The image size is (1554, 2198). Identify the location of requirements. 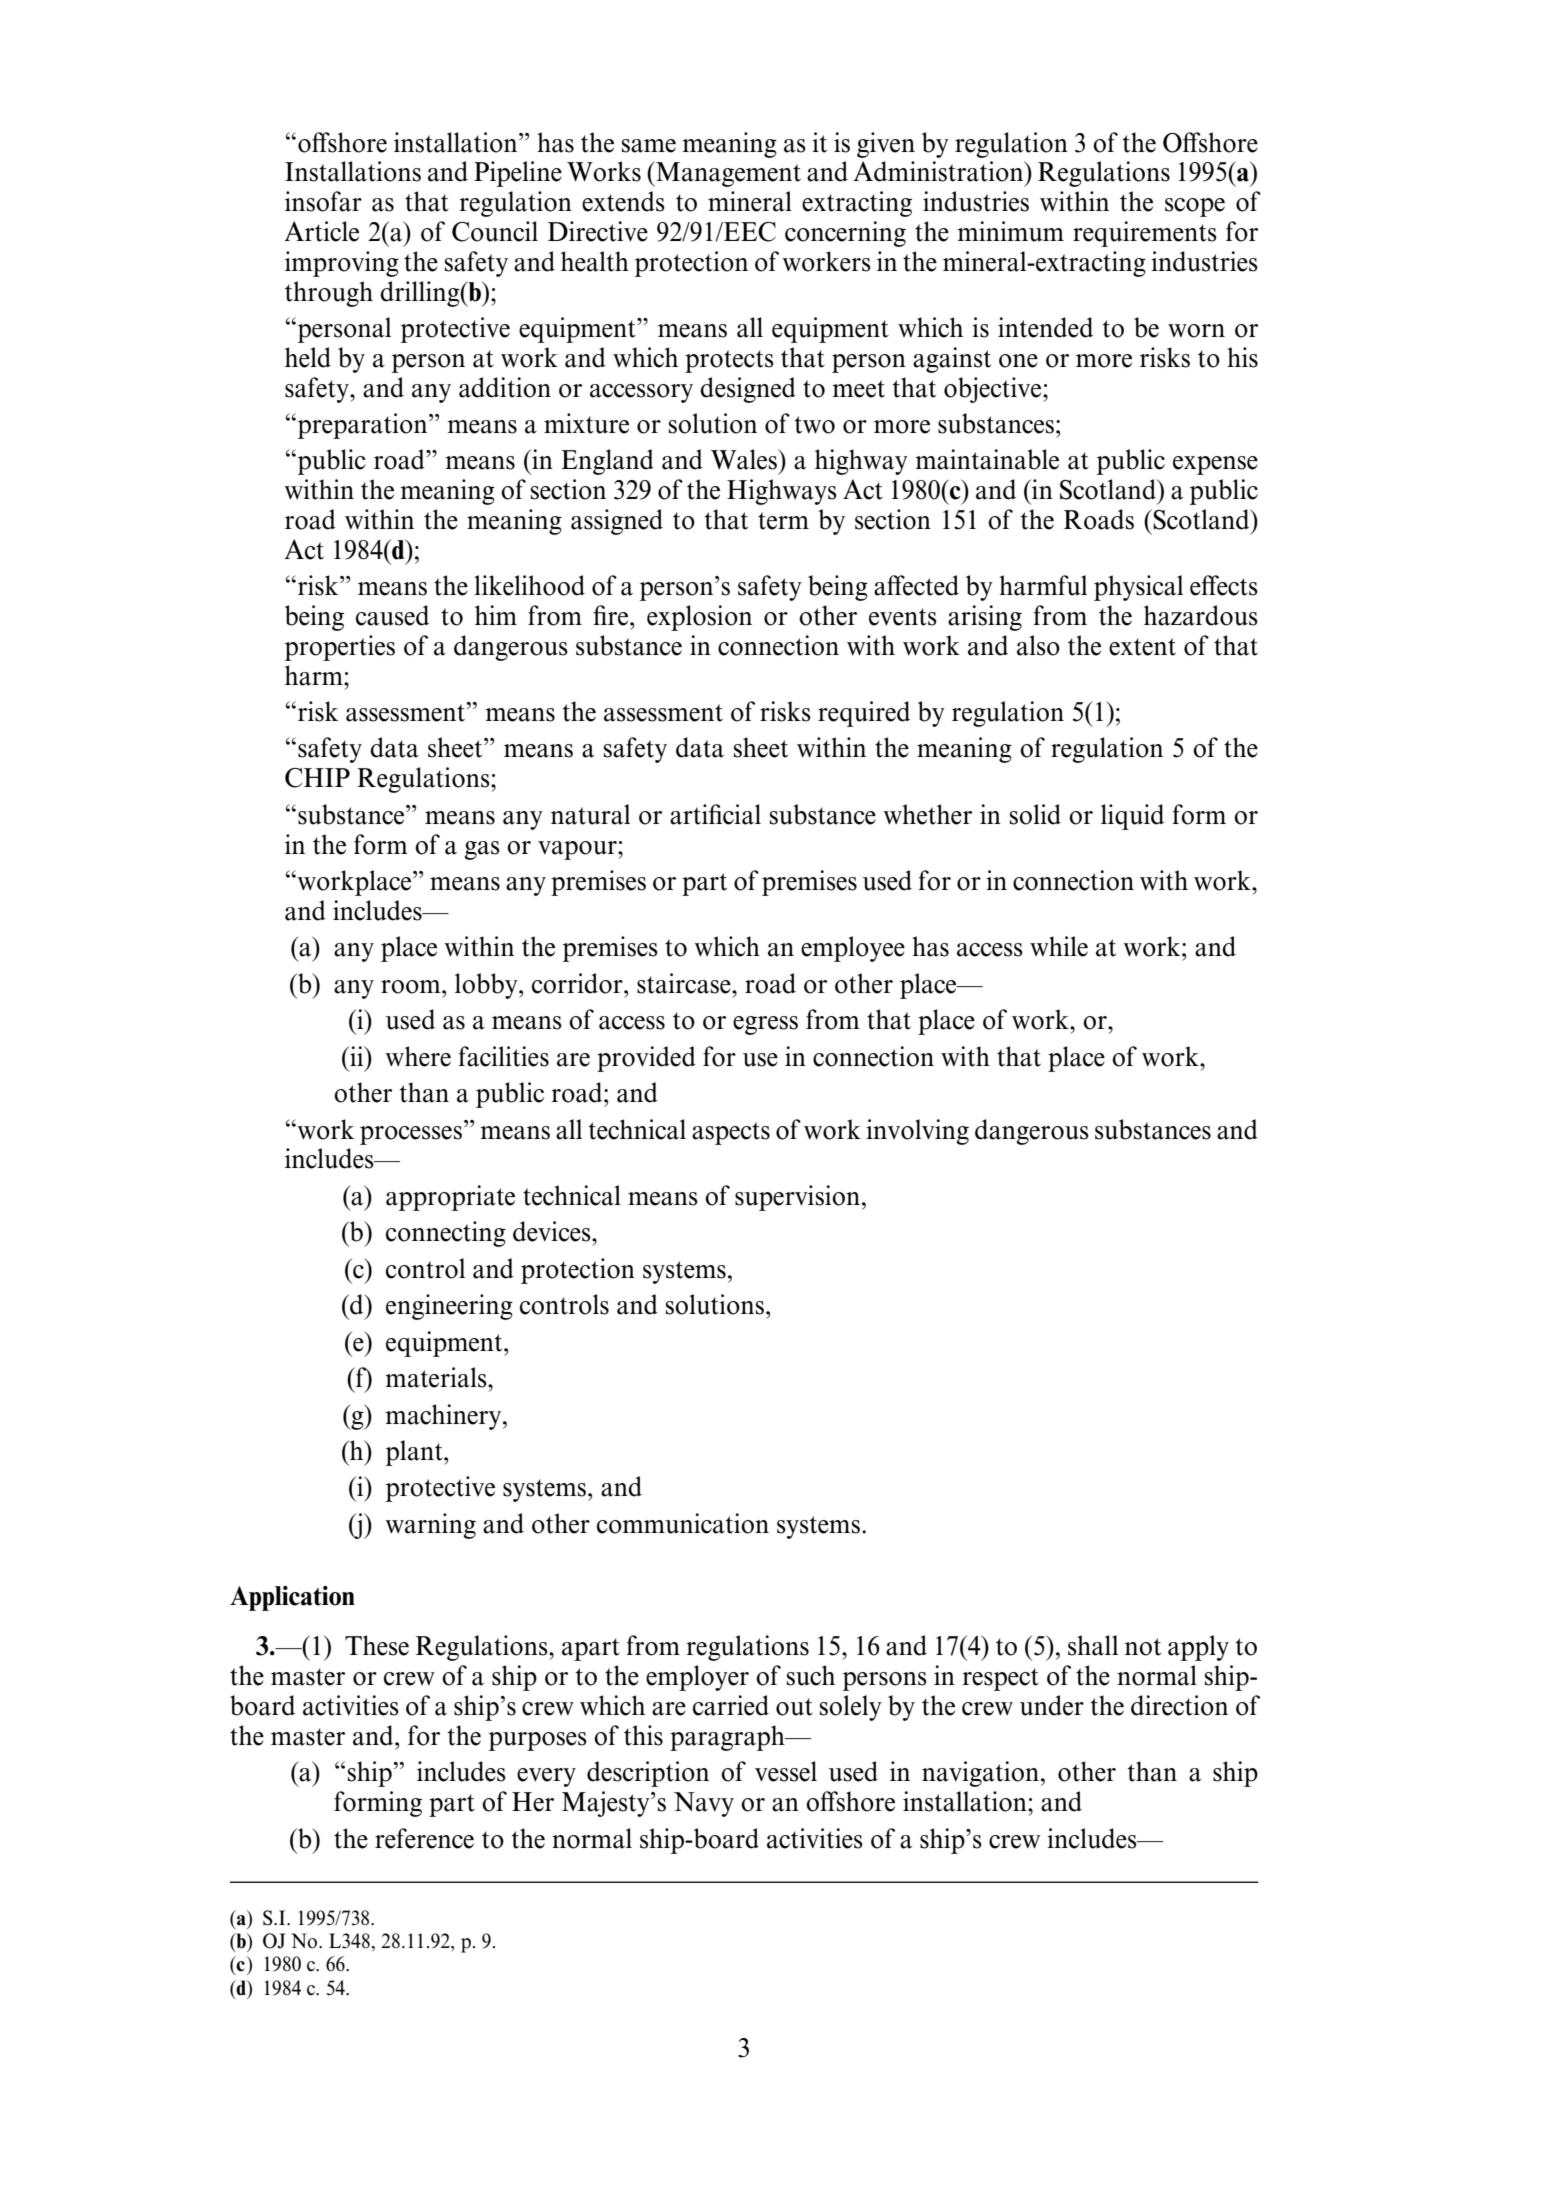
(1145, 234).
